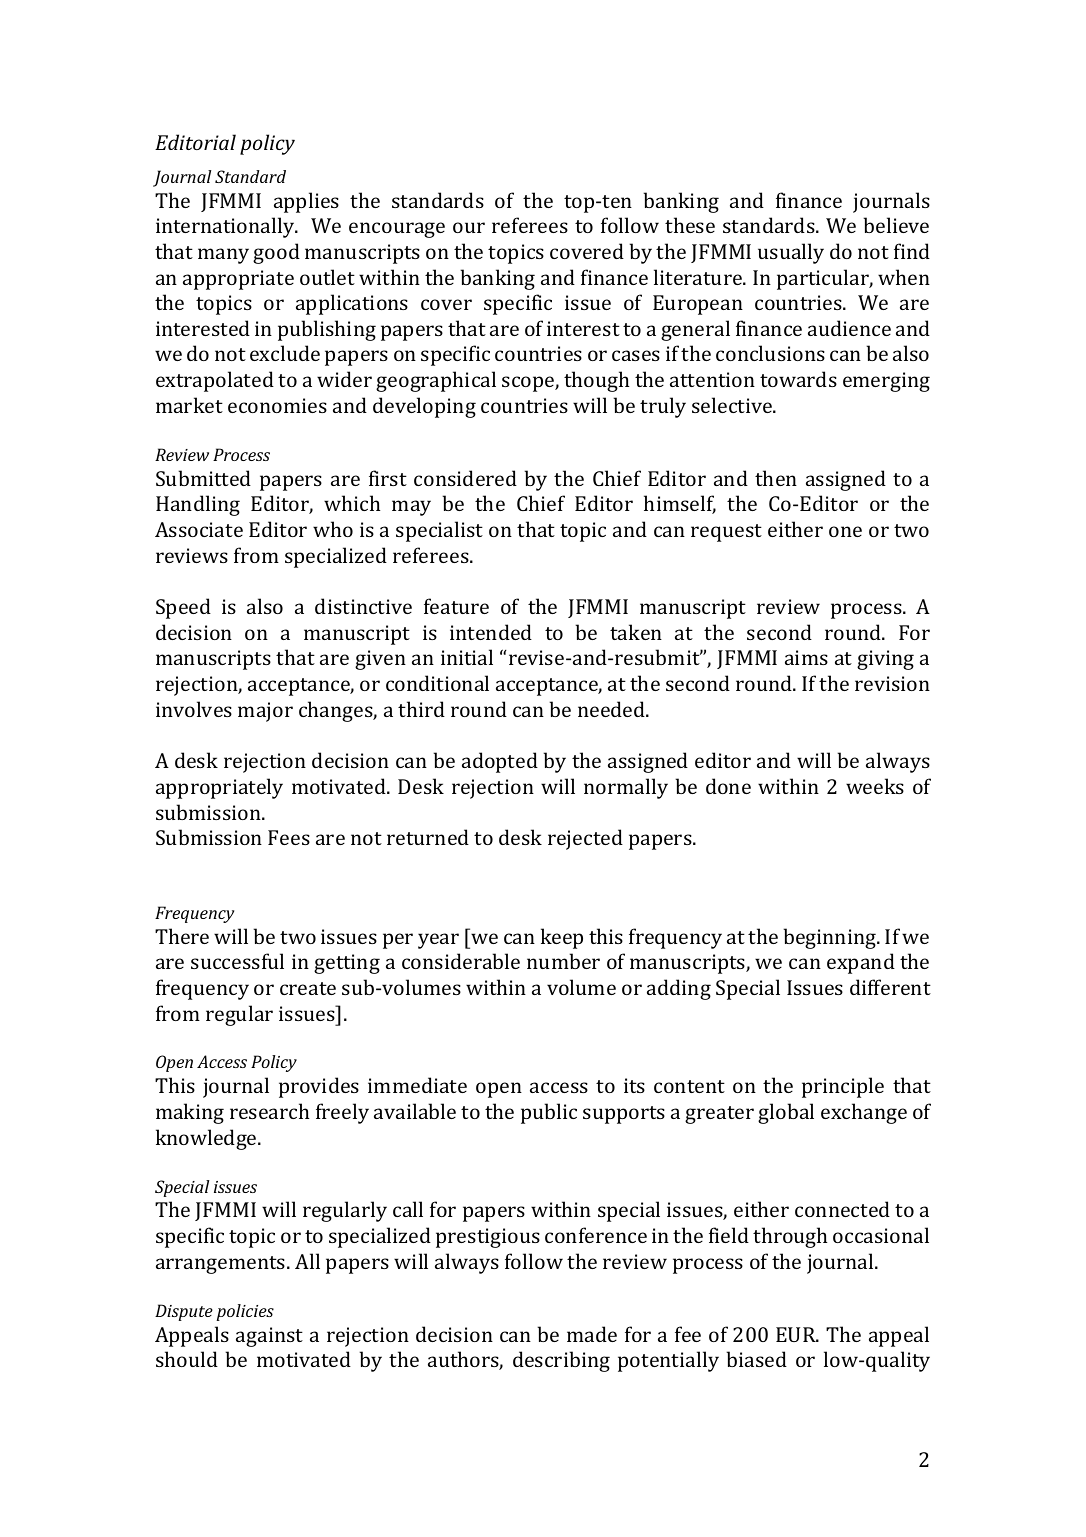 The image size is (1086, 1537). What do you see at coordinates (491, 632) in the page?
I see `intended` at bounding box center [491, 632].
